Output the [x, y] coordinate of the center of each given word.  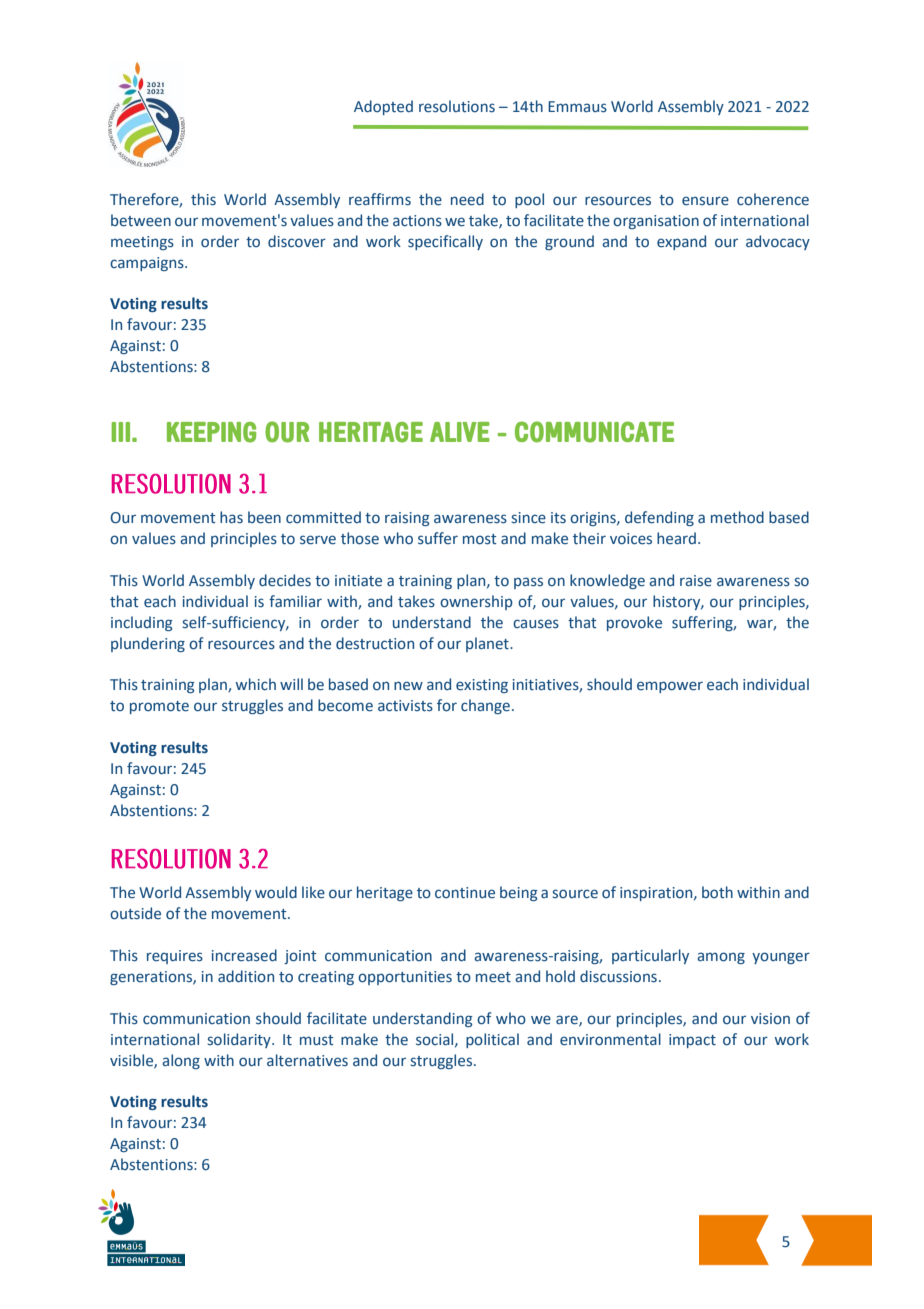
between [141, 220]
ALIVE [460, 432]
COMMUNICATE [594, 432]
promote [159, 707]
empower [670, 687]
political [492, 1040]
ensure [705, 201]
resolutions [457, 106]
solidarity [240, 1040]
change [485, 706]
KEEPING [211, 432]
